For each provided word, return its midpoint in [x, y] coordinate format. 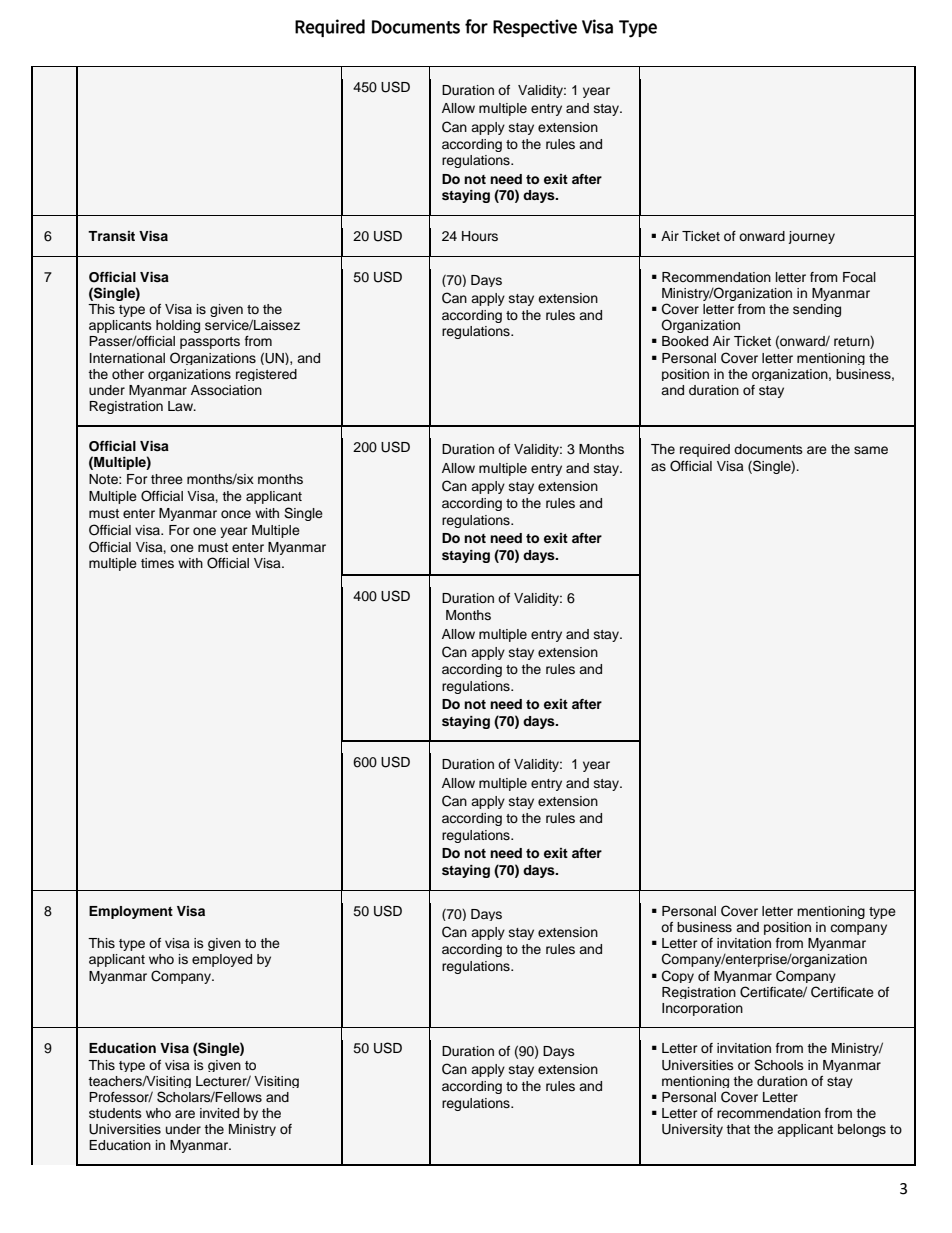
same [871, 450]
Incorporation [702, 1009]
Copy [678, 976]
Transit [111, 236]
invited [219, 1113]
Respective [535, 28]
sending [817, 310]
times [157, 563]
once [236, 514]
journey [811, 237]
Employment [131, 912]
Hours [480, 236]
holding [178, 326]
